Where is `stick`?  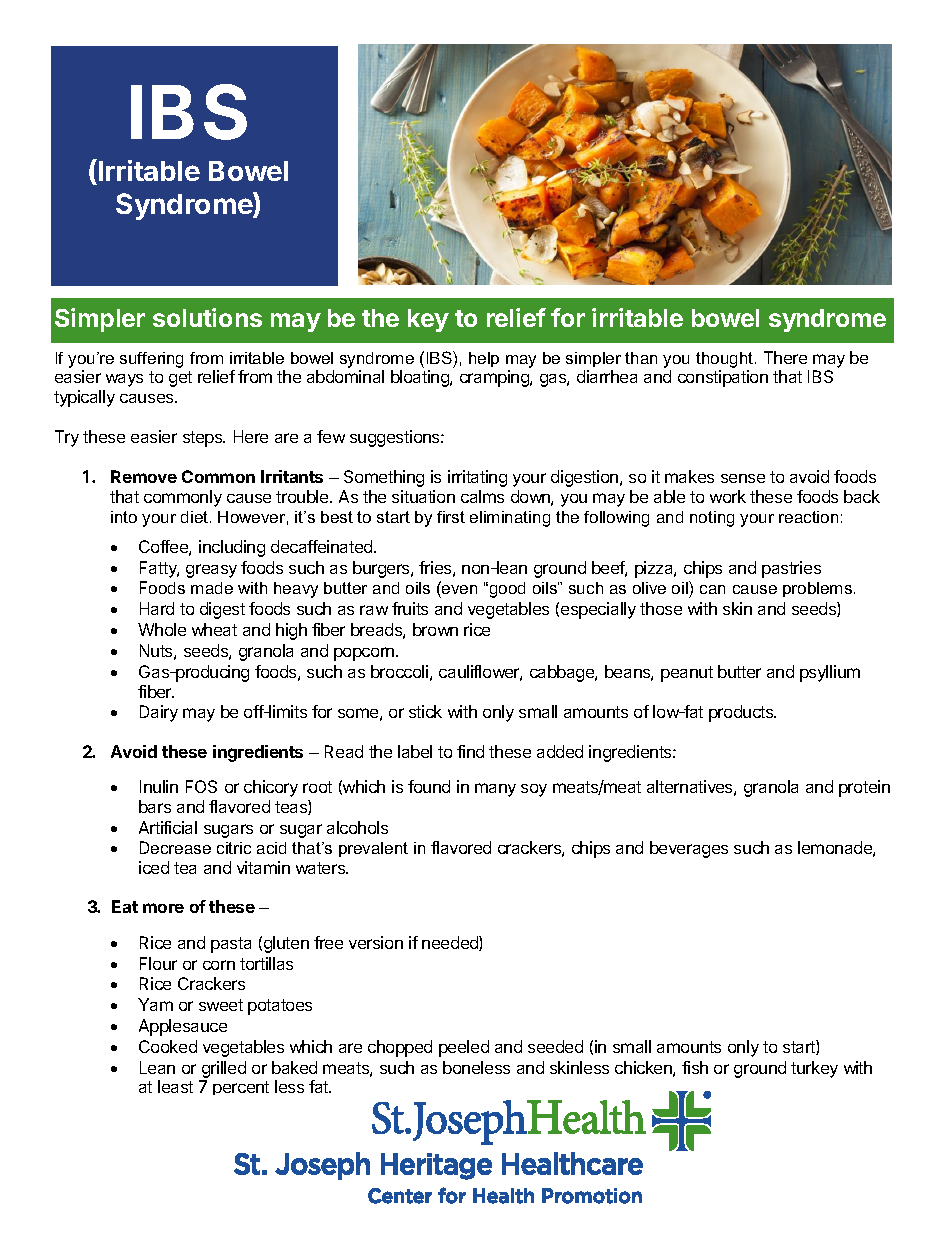 stick is located at coordinates (425, 711).
